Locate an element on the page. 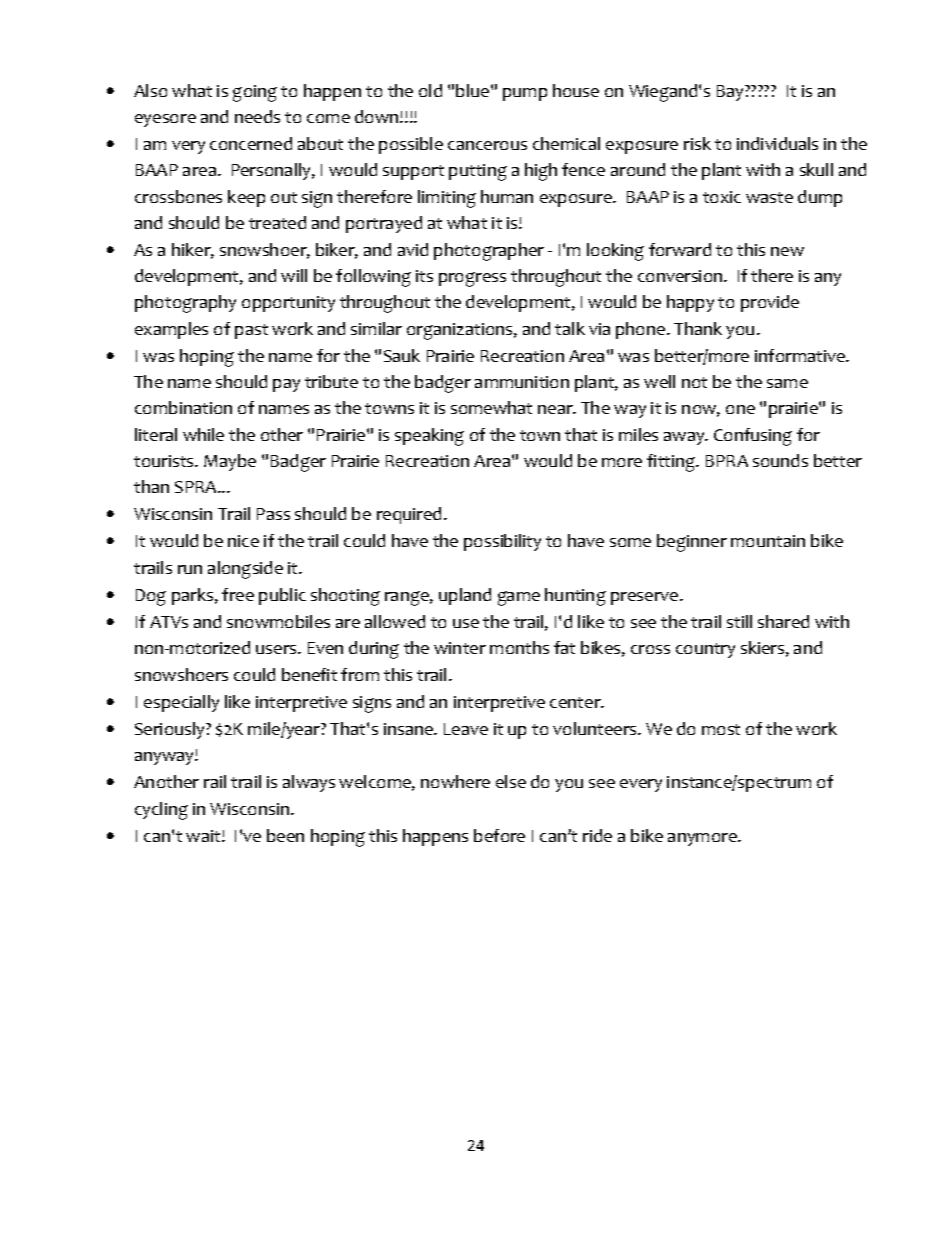  informative is located at coordinates (801, 355).
